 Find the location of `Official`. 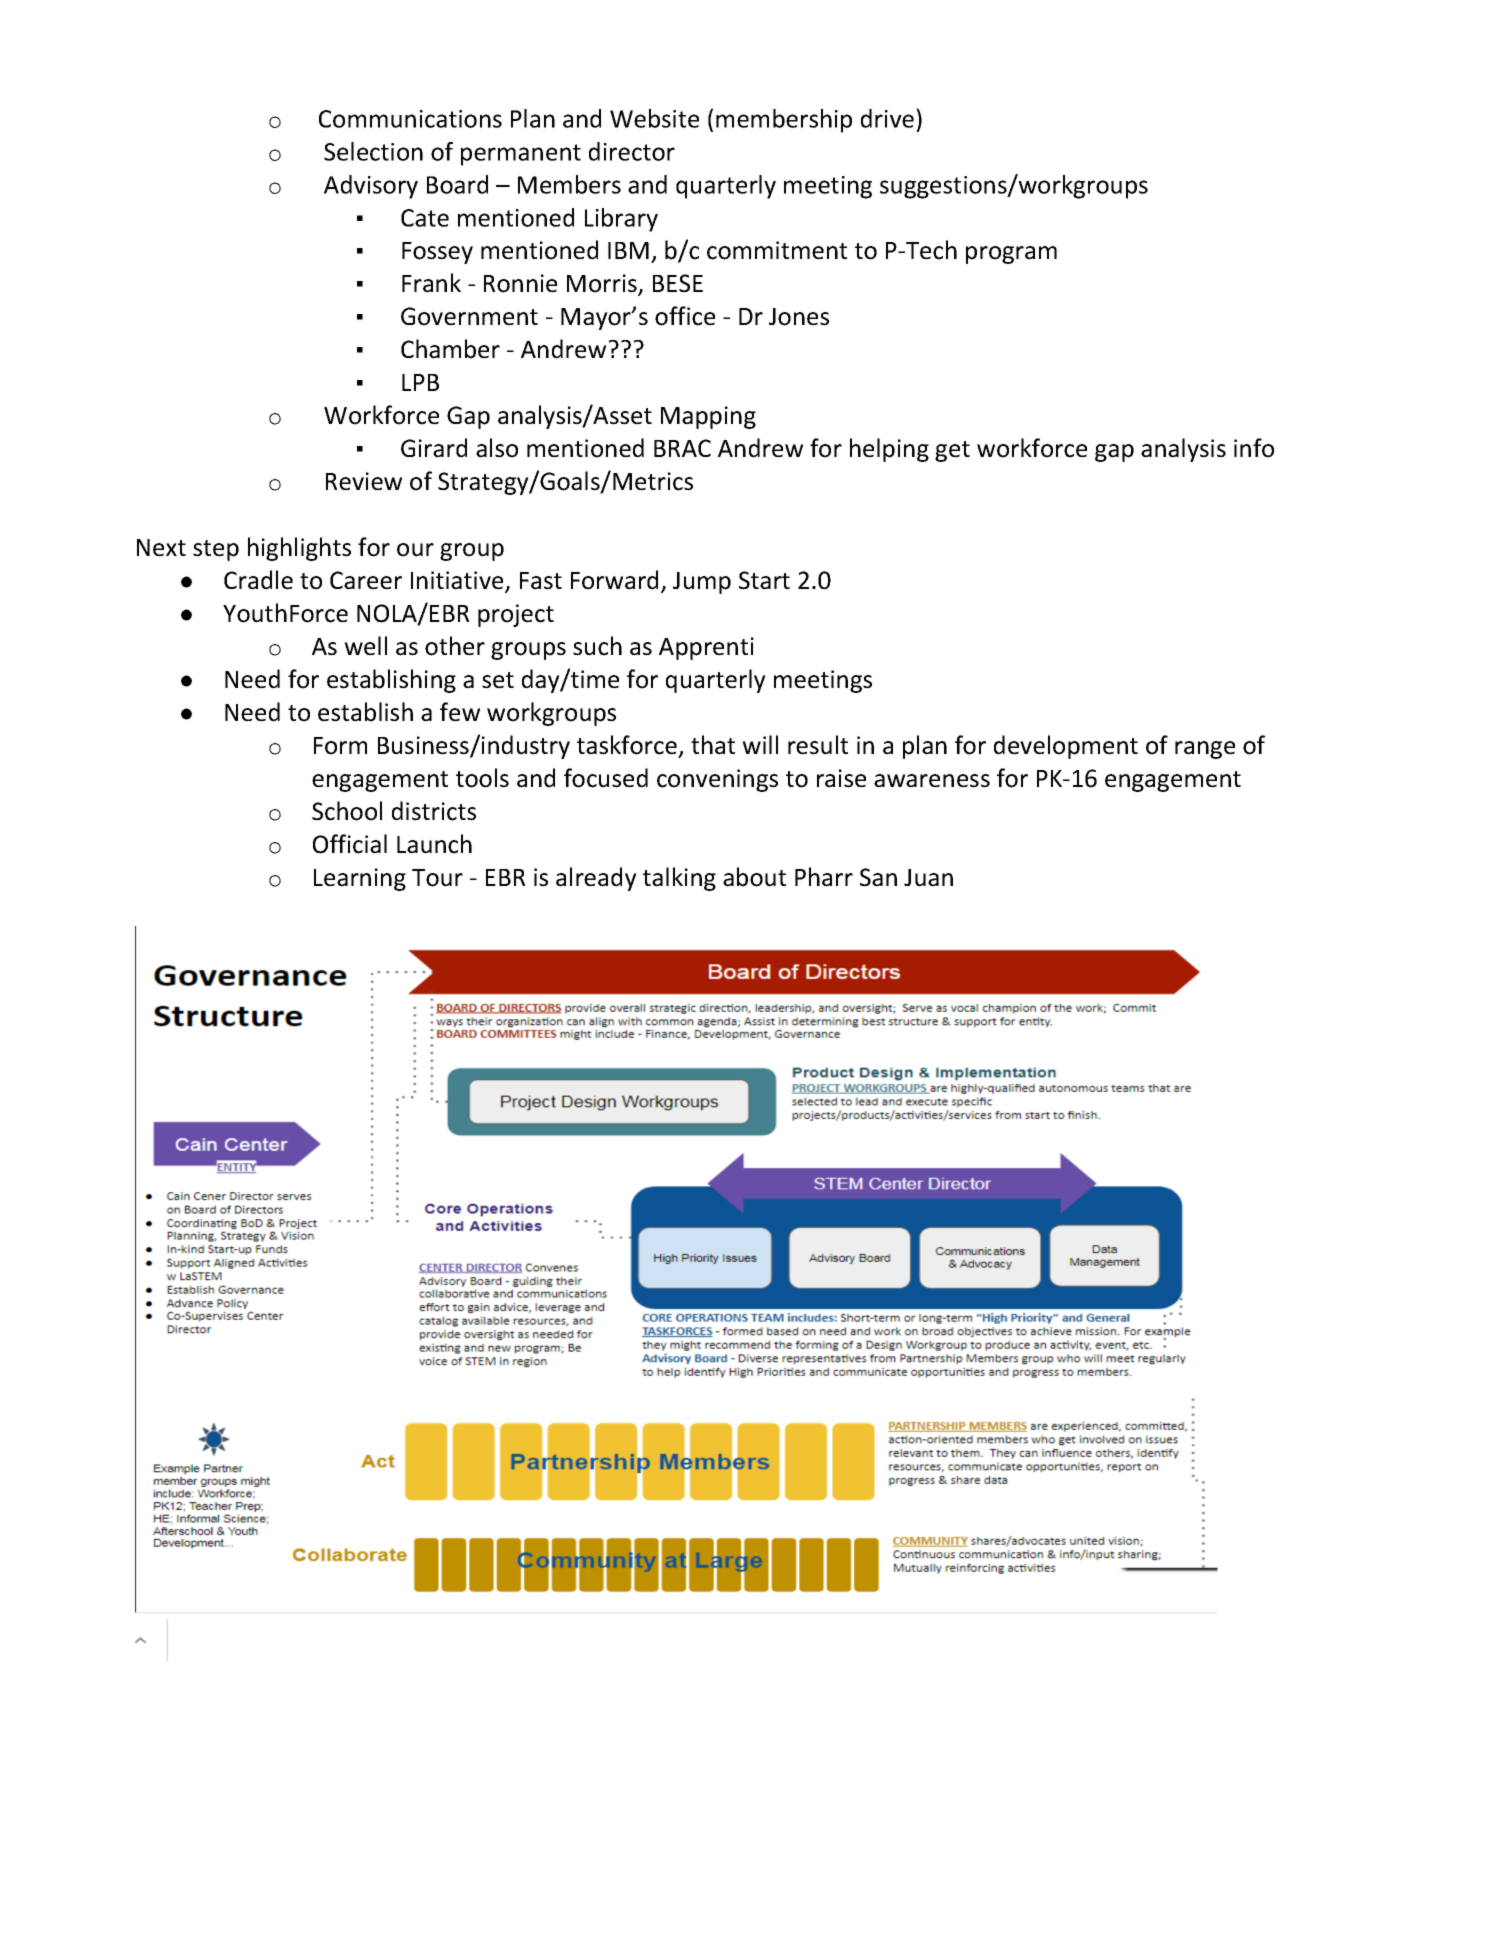

Official is located at coordinates (350, 844).
